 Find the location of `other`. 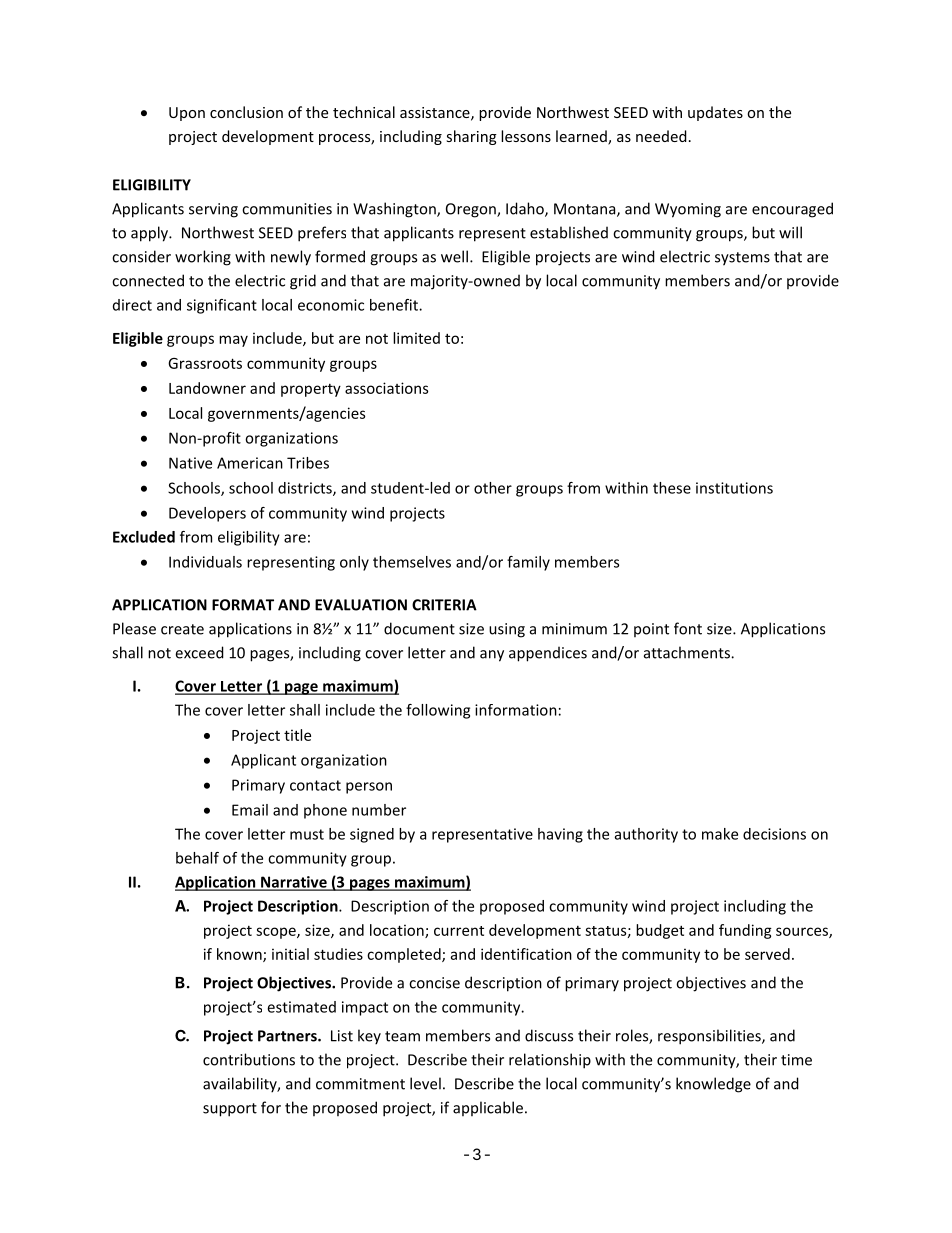

other is located at coordinates (493, 488).
